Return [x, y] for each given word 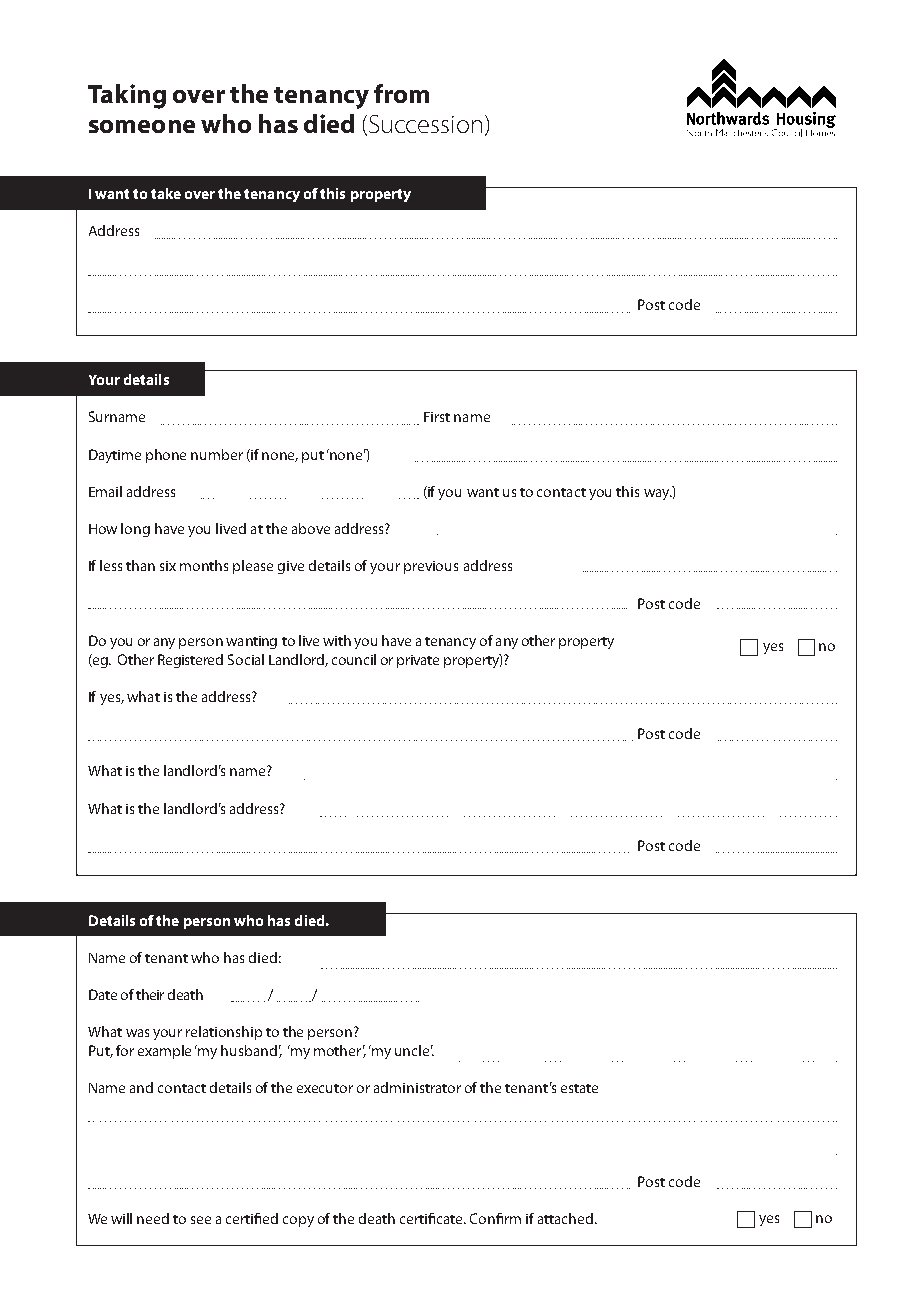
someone [142, 126]
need [153, 1218]
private [418, 661]
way [658, 494]
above [311, 528]
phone [166, 456]
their [150, 994]
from [401, 93]
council [354, 659]
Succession [425, 124]
